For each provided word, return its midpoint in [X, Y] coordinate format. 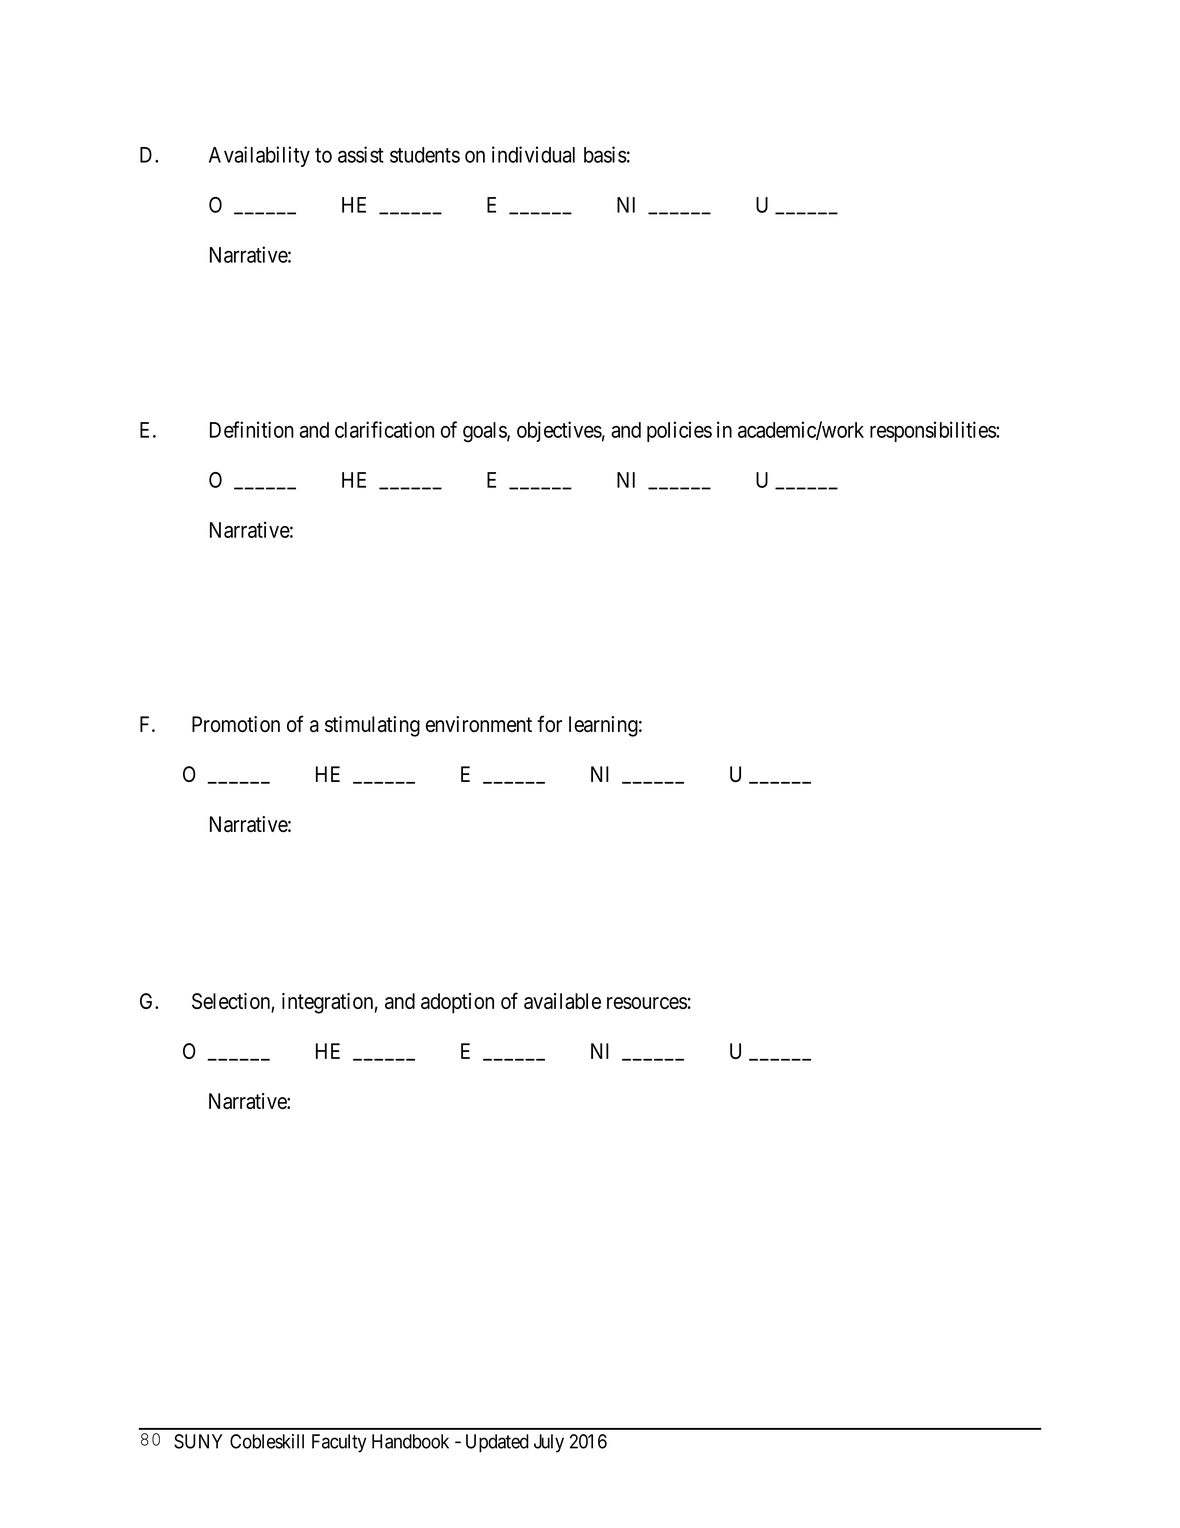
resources [647, 1003]
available [562, 1001]
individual [533, 154]
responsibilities [933, 431]
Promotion [236, 724]
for [549, 723]
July [549, 1443]
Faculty [339, 1443]
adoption [457, 1003]
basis [605, 154]
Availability [259, 156]
